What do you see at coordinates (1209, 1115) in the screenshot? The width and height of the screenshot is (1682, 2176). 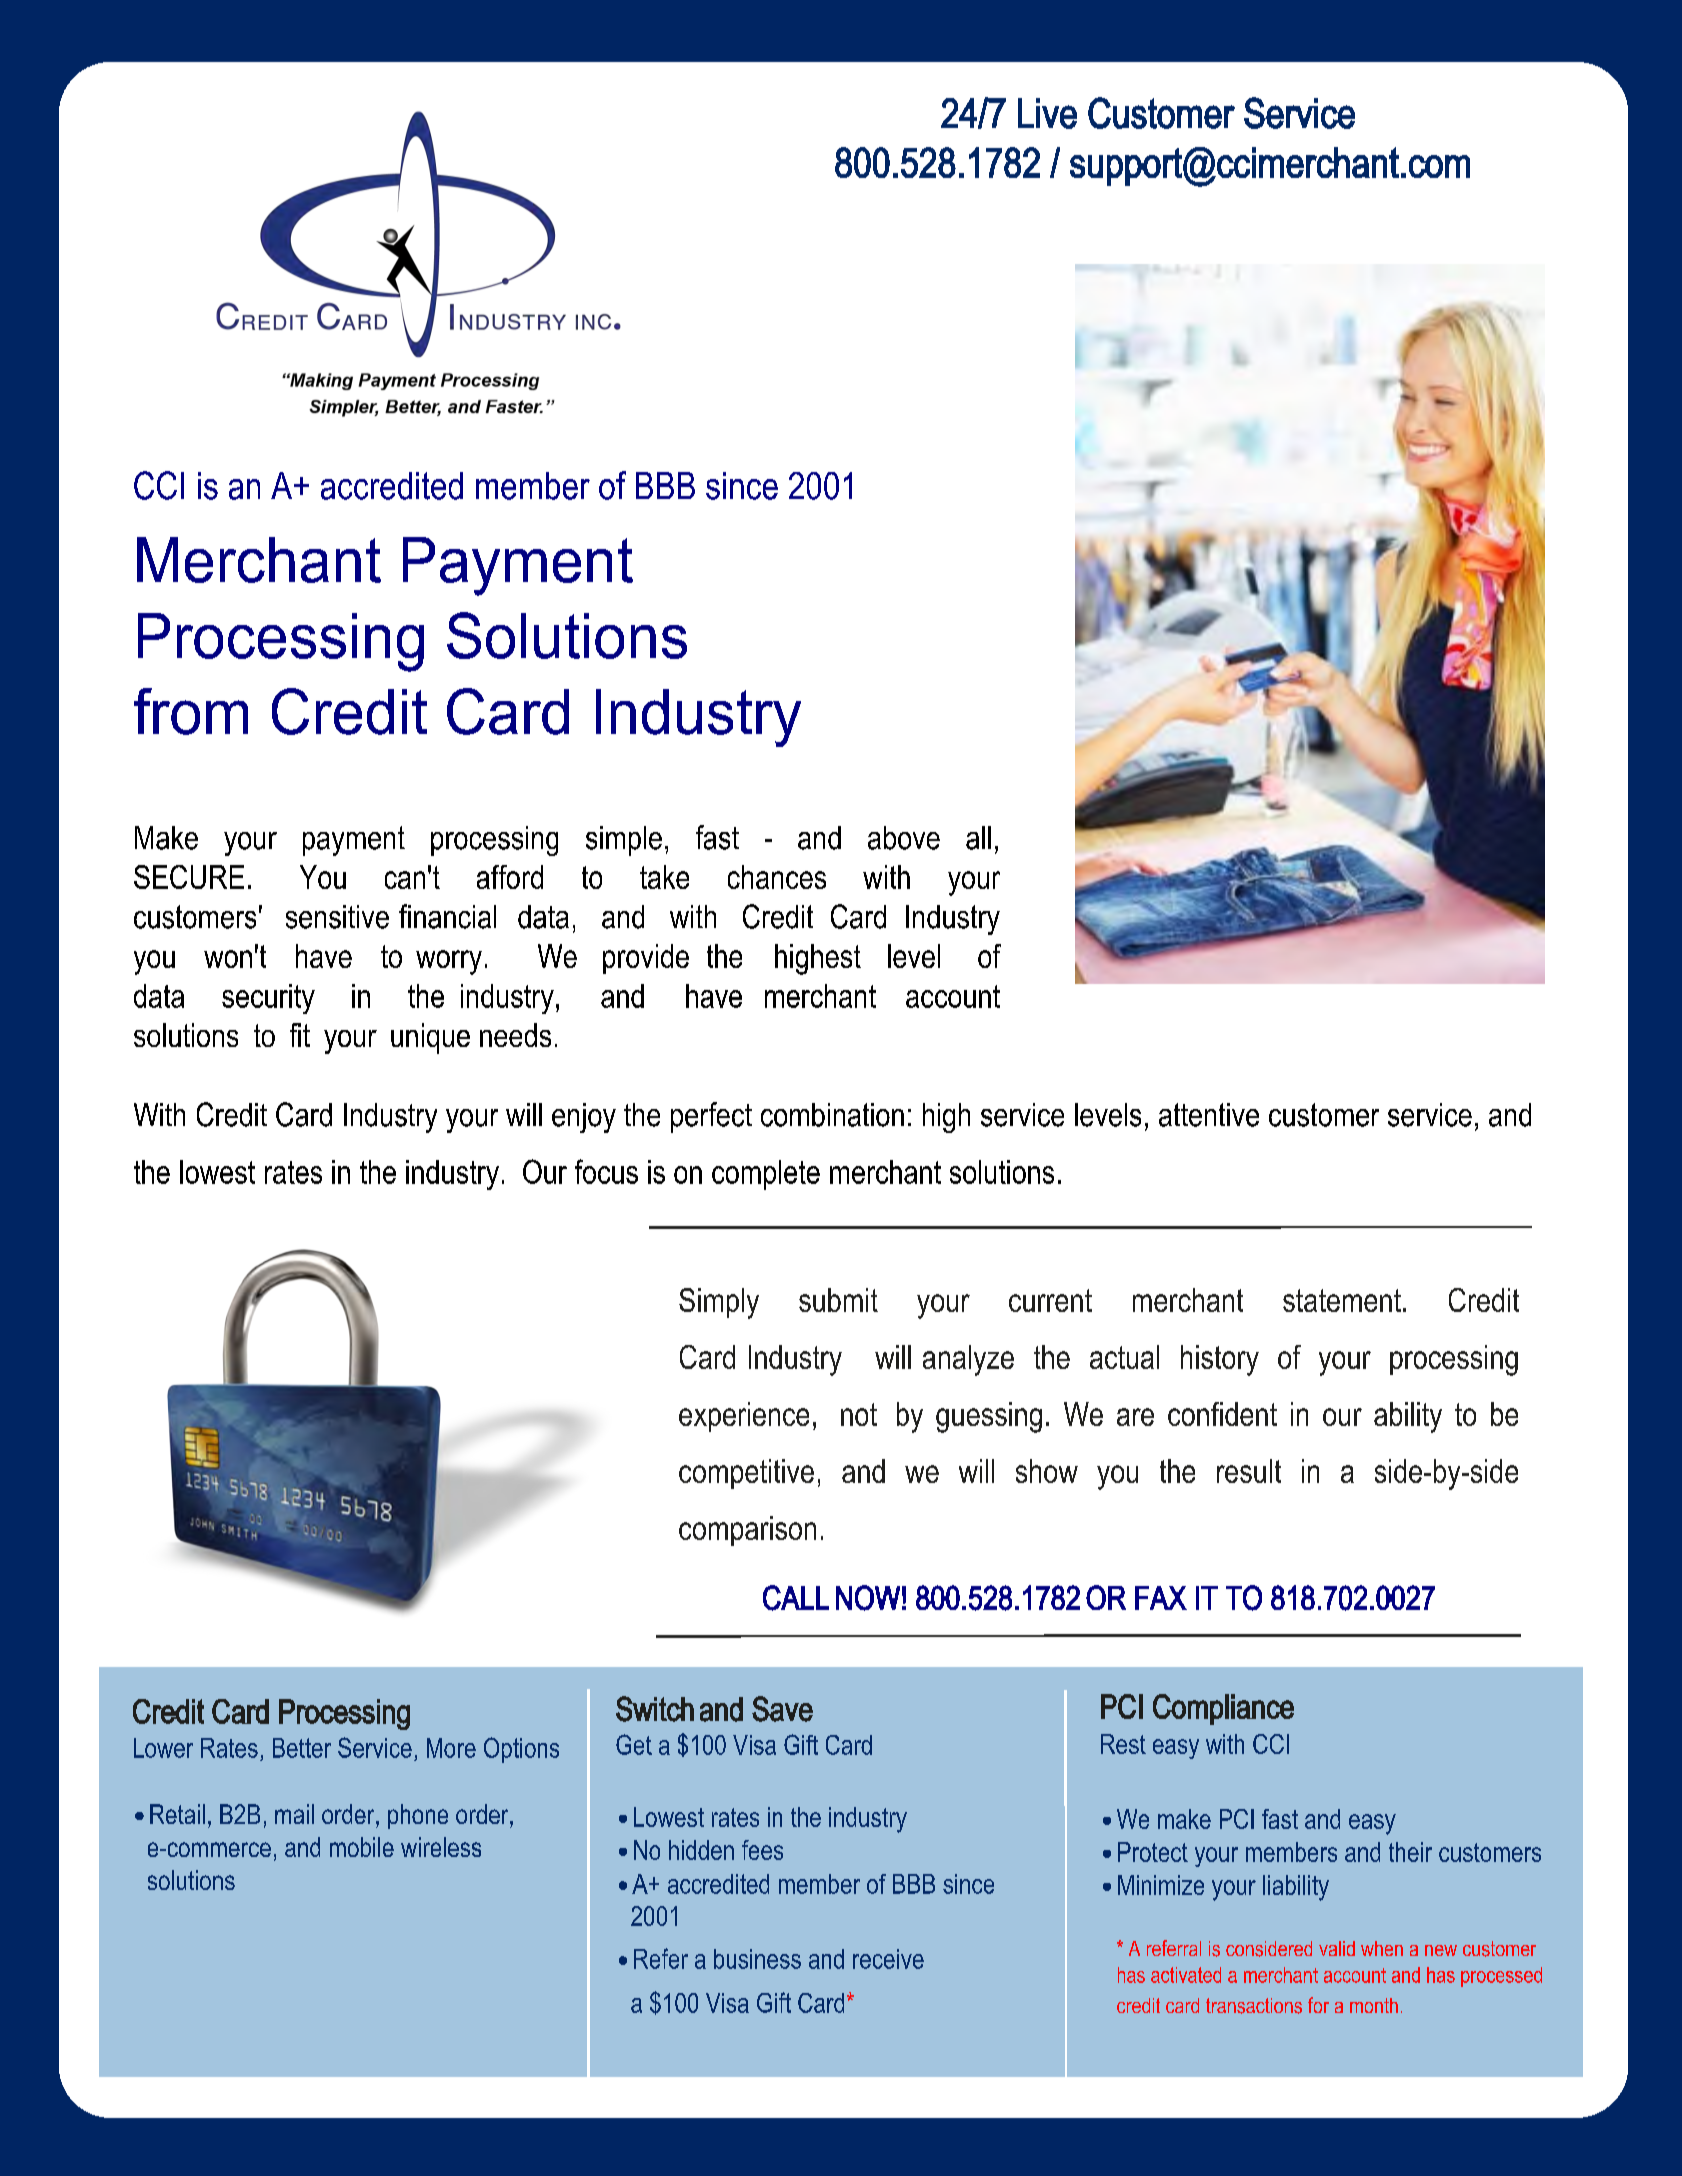 I see `attentive` at bounding box center [1209, 1115].
